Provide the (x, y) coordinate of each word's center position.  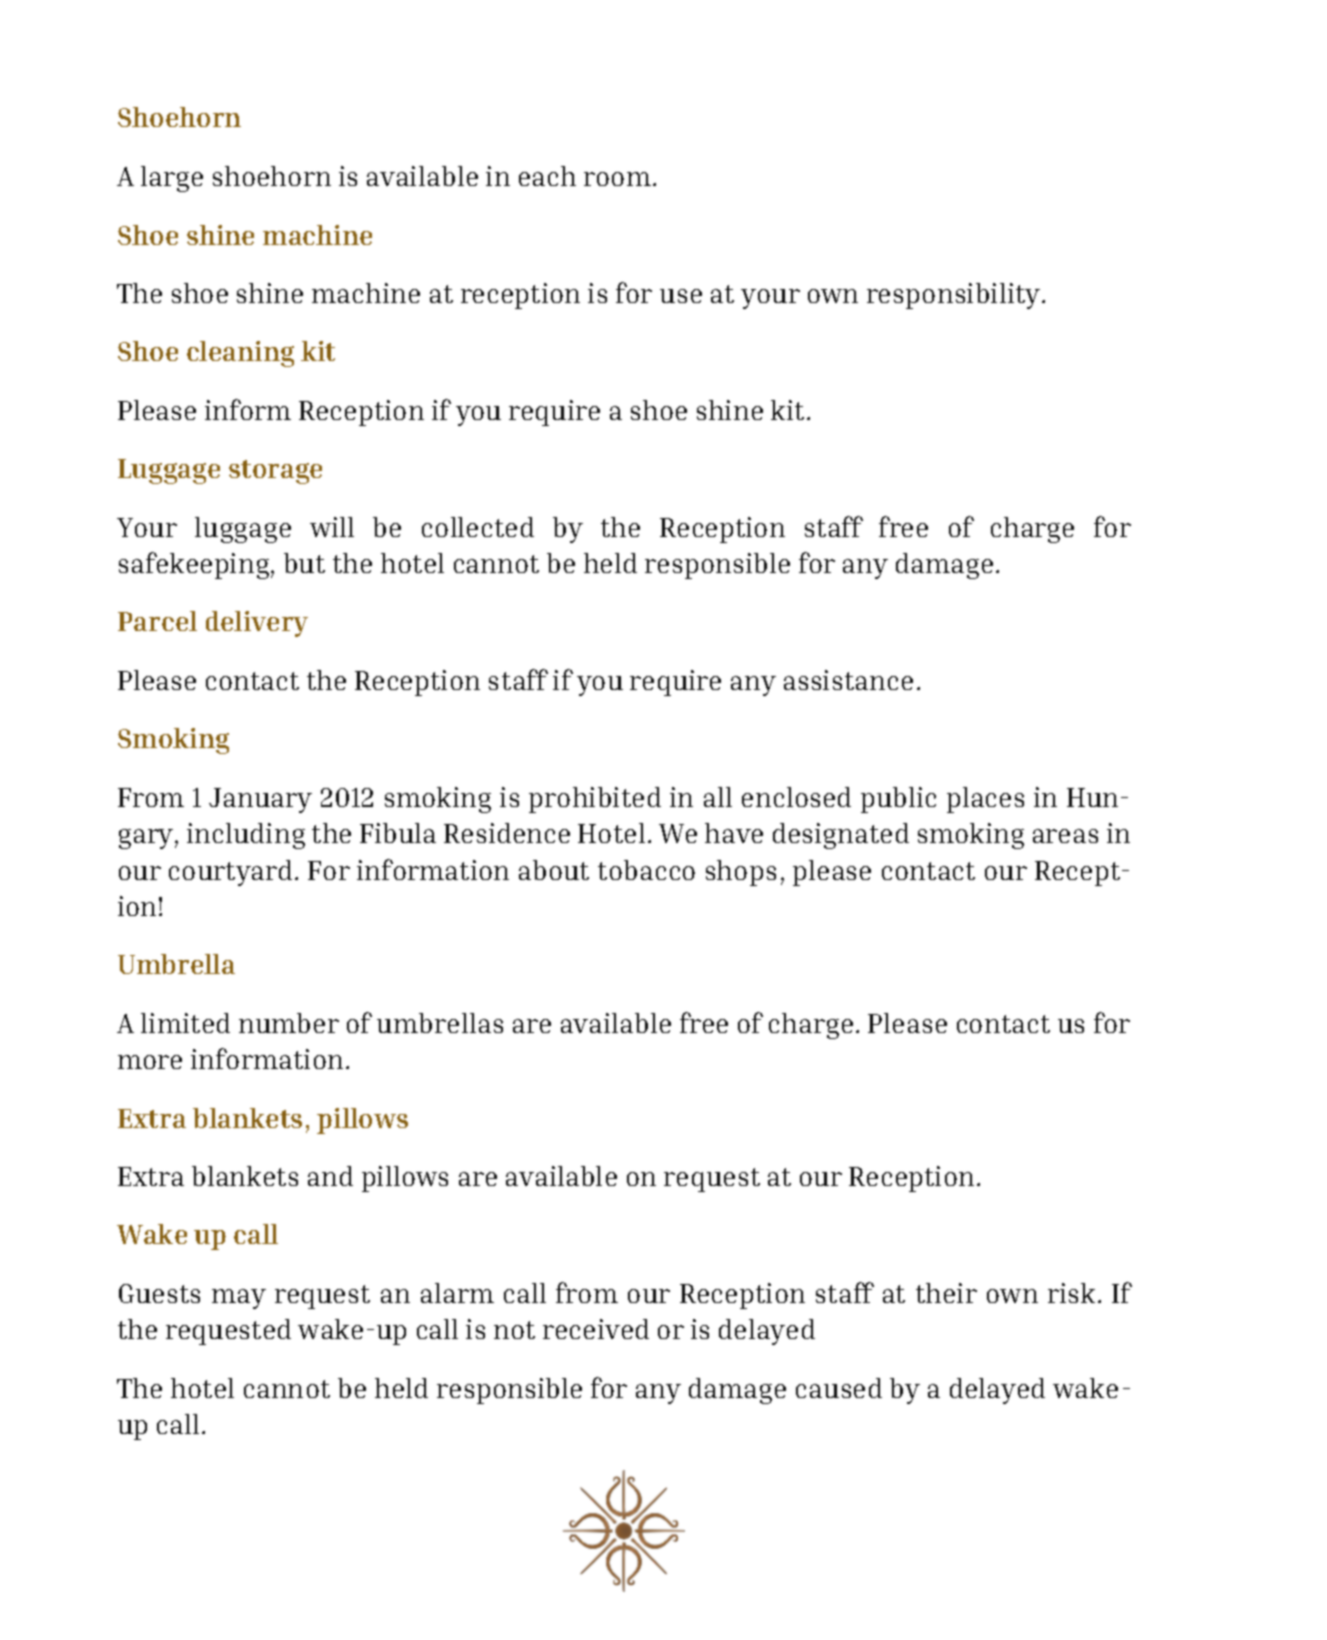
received (596, 1329)
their (946, 1293)
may (239, 1299)
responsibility (955, 296)
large (172, 179)
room (617, 179)
